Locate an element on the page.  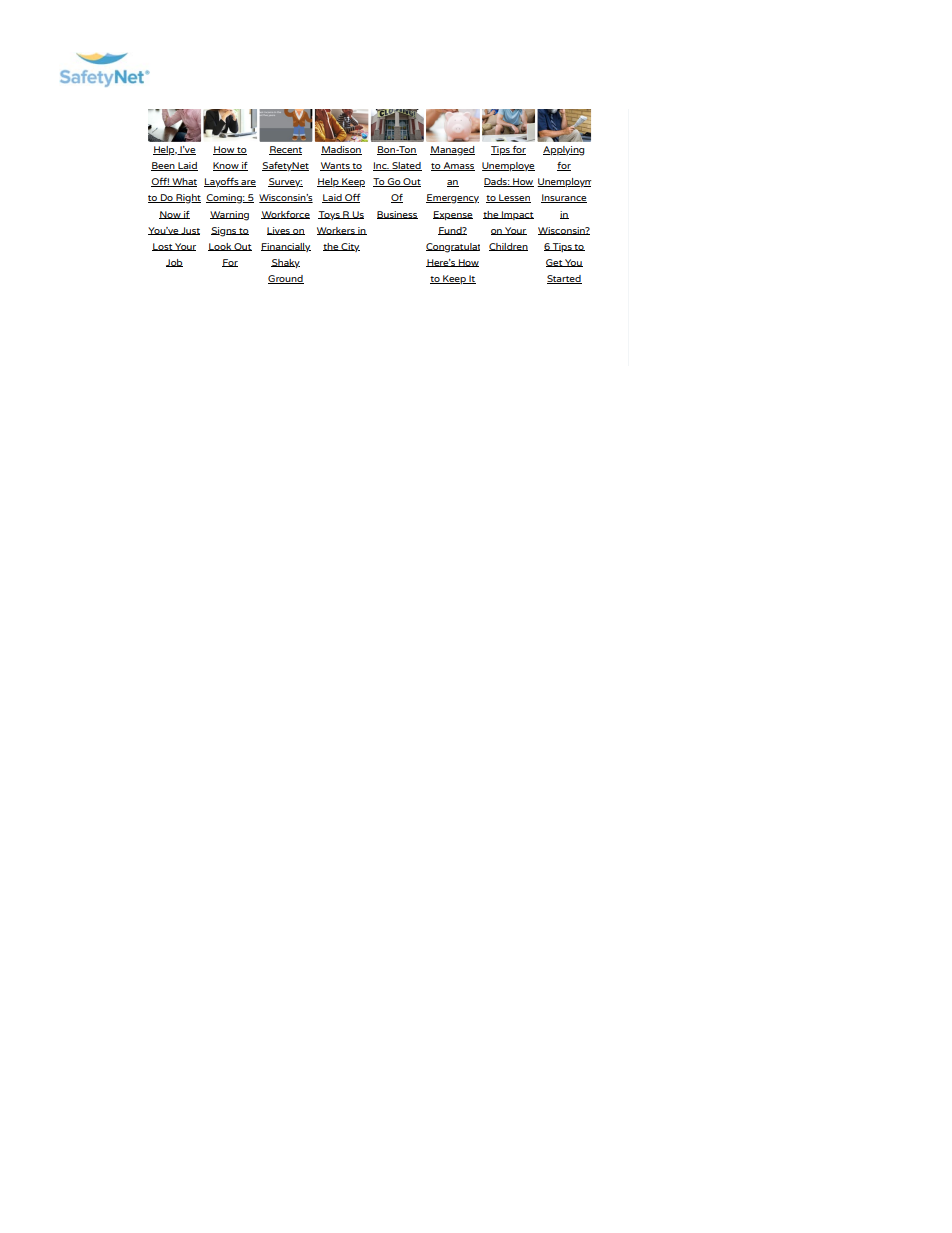
Workers is located at coordinates (337, 231).
